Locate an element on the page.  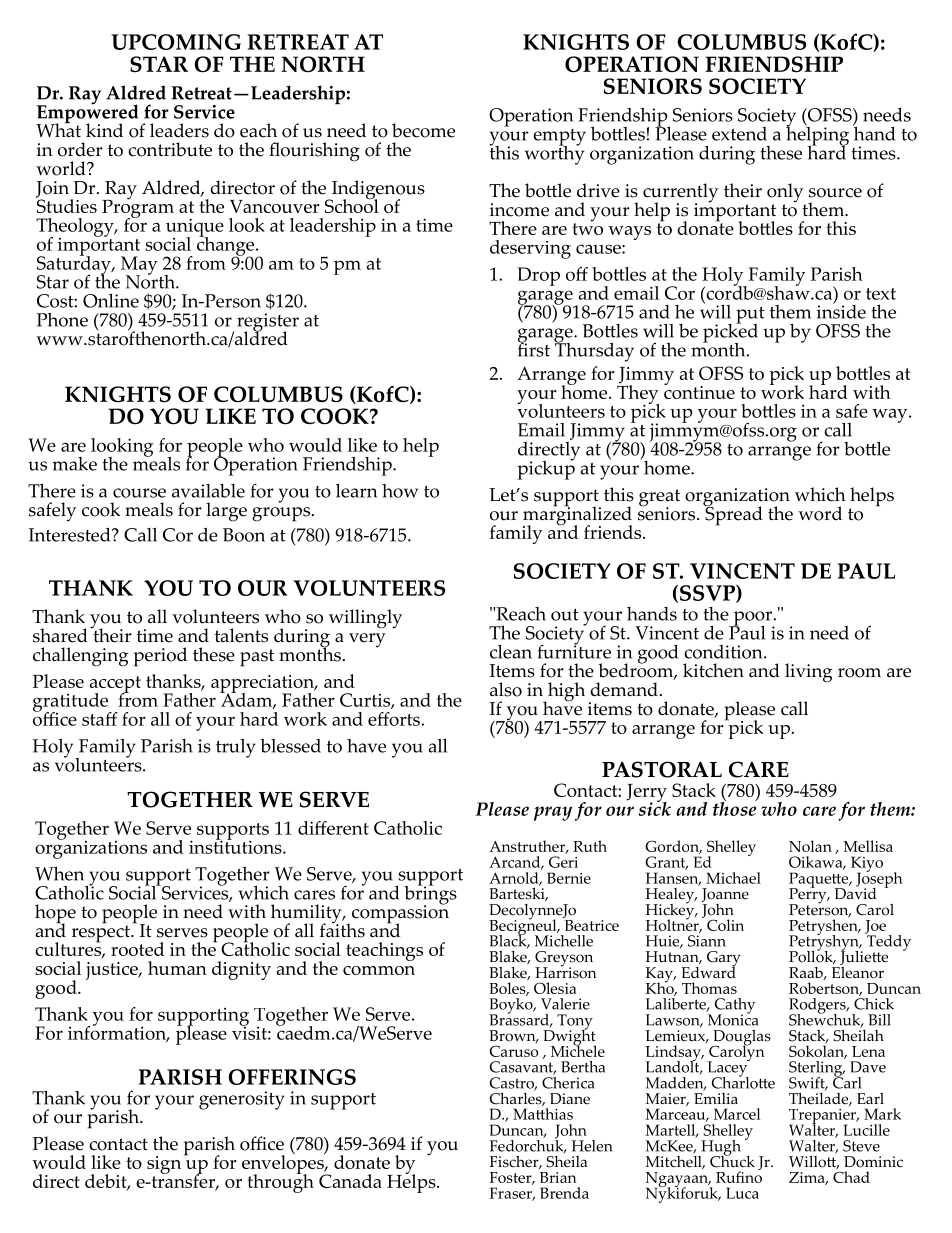
sign is located at coordinates (164, 1166).
